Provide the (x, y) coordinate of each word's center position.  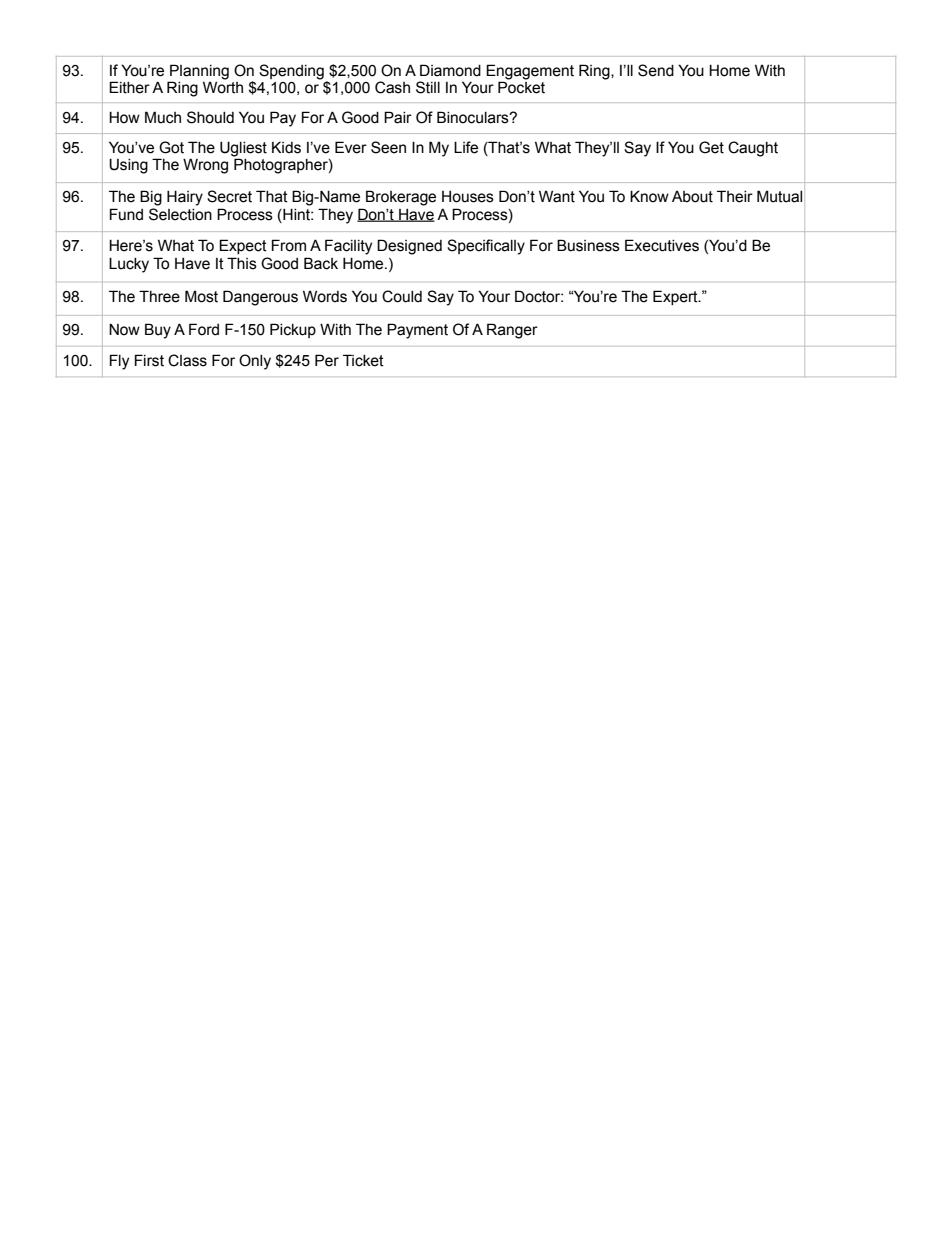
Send (656, 70)
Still (428, 87)
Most (201, 296)
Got (171, 147)
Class (187, 360)
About (692, 197)
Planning (198, 73)
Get (711, 147)
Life (466, 147)
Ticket (363, 360)
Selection (180, 214)
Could (402, 296)
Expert (676, 297)
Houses (468, 197)
